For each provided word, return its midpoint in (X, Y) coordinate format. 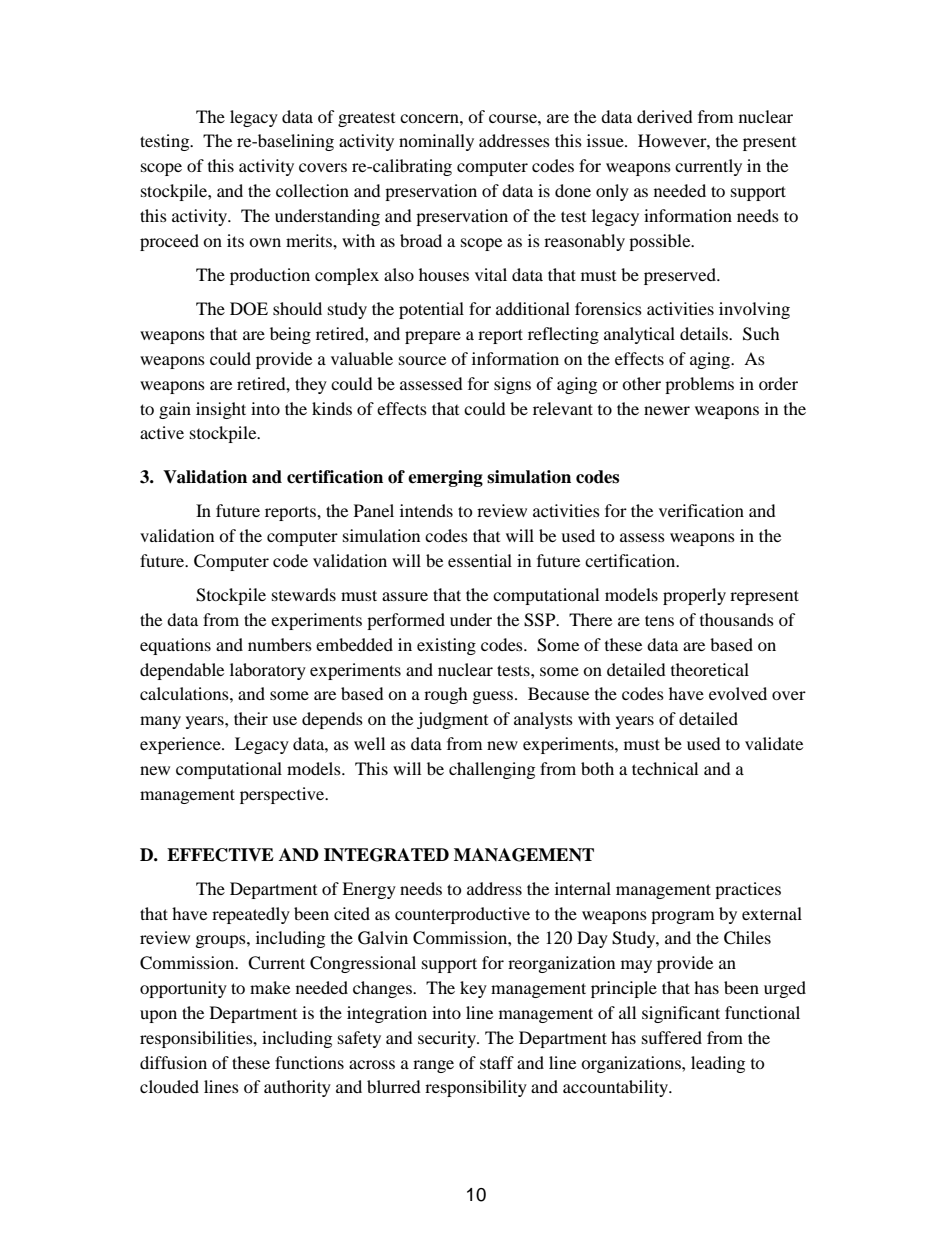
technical (665, 768)
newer (667, 410)
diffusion (173, 1062)
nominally (436, 142)
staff (497, 1062)
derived (665, 116)
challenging (492, 770)
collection (312, 190)
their (251, 718)
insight (221, 410)
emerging (445, 478)
